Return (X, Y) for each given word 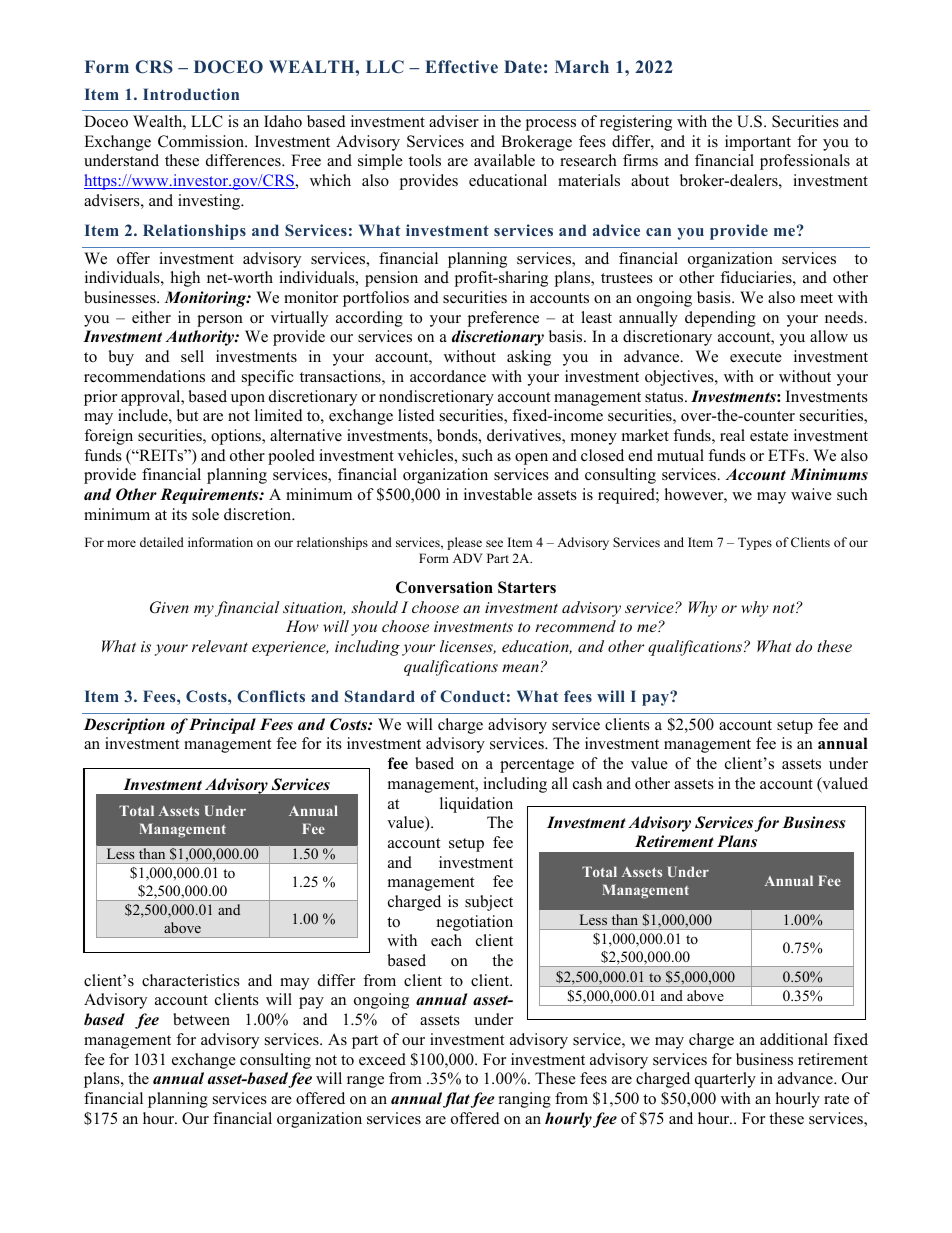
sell (192, 356)
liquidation (476, 805)
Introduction (191, 94)
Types (755, 543)
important (758, 143)
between (201, 1019)
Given (169, 607)
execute (756, 357)
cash (587, 783)
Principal (222, 726)
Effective (461, 66)
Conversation (444, 587)
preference (503, 319)
